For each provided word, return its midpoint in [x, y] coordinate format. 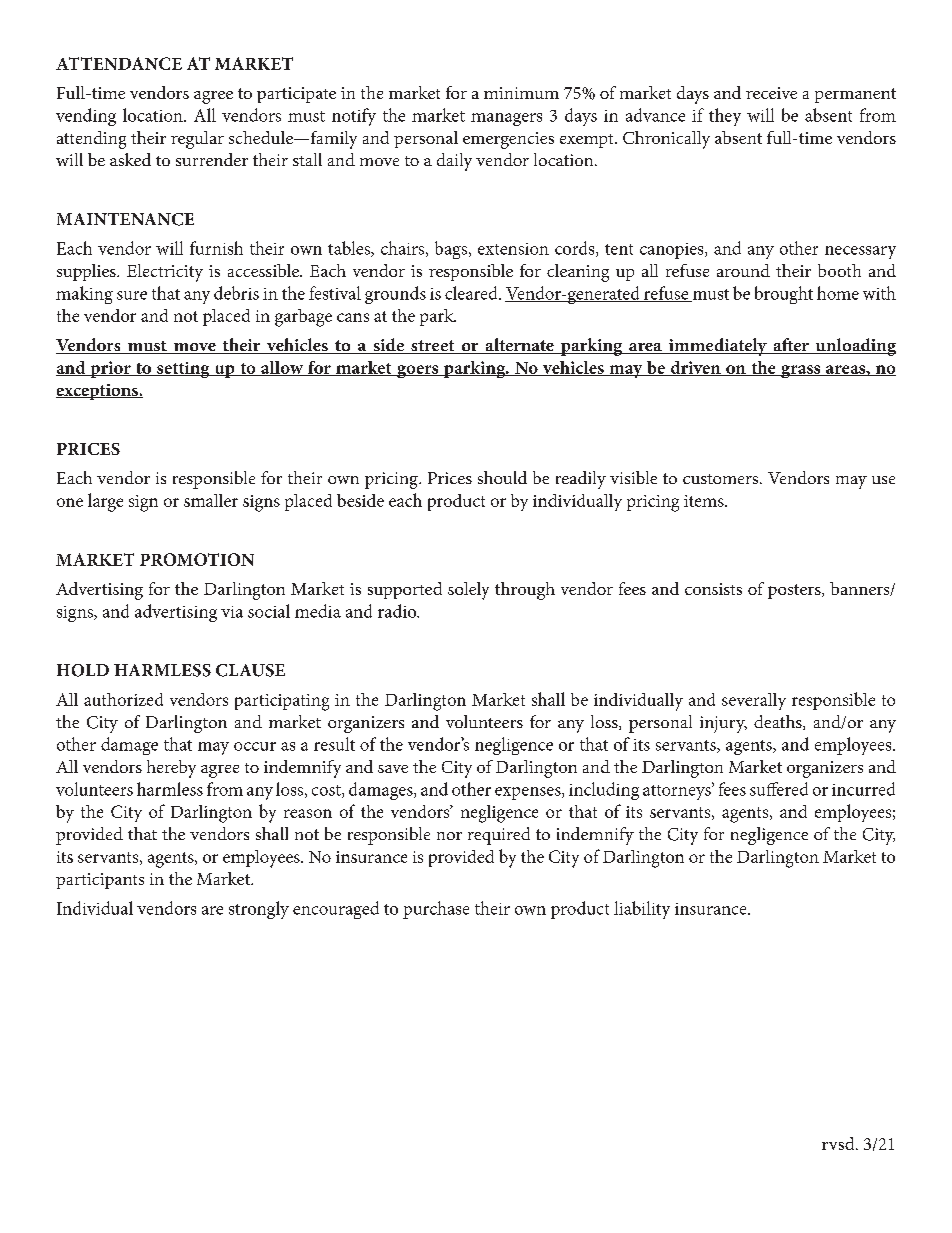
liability [642, 910]
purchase [436, 910]
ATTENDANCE [119, 63]
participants [100, 881]
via [232, 612]
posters [795, 591]
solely [468, 591]
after [791, 346]
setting [183, 370]
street [433, 347]
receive [771, 93]
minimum [521, 93]
